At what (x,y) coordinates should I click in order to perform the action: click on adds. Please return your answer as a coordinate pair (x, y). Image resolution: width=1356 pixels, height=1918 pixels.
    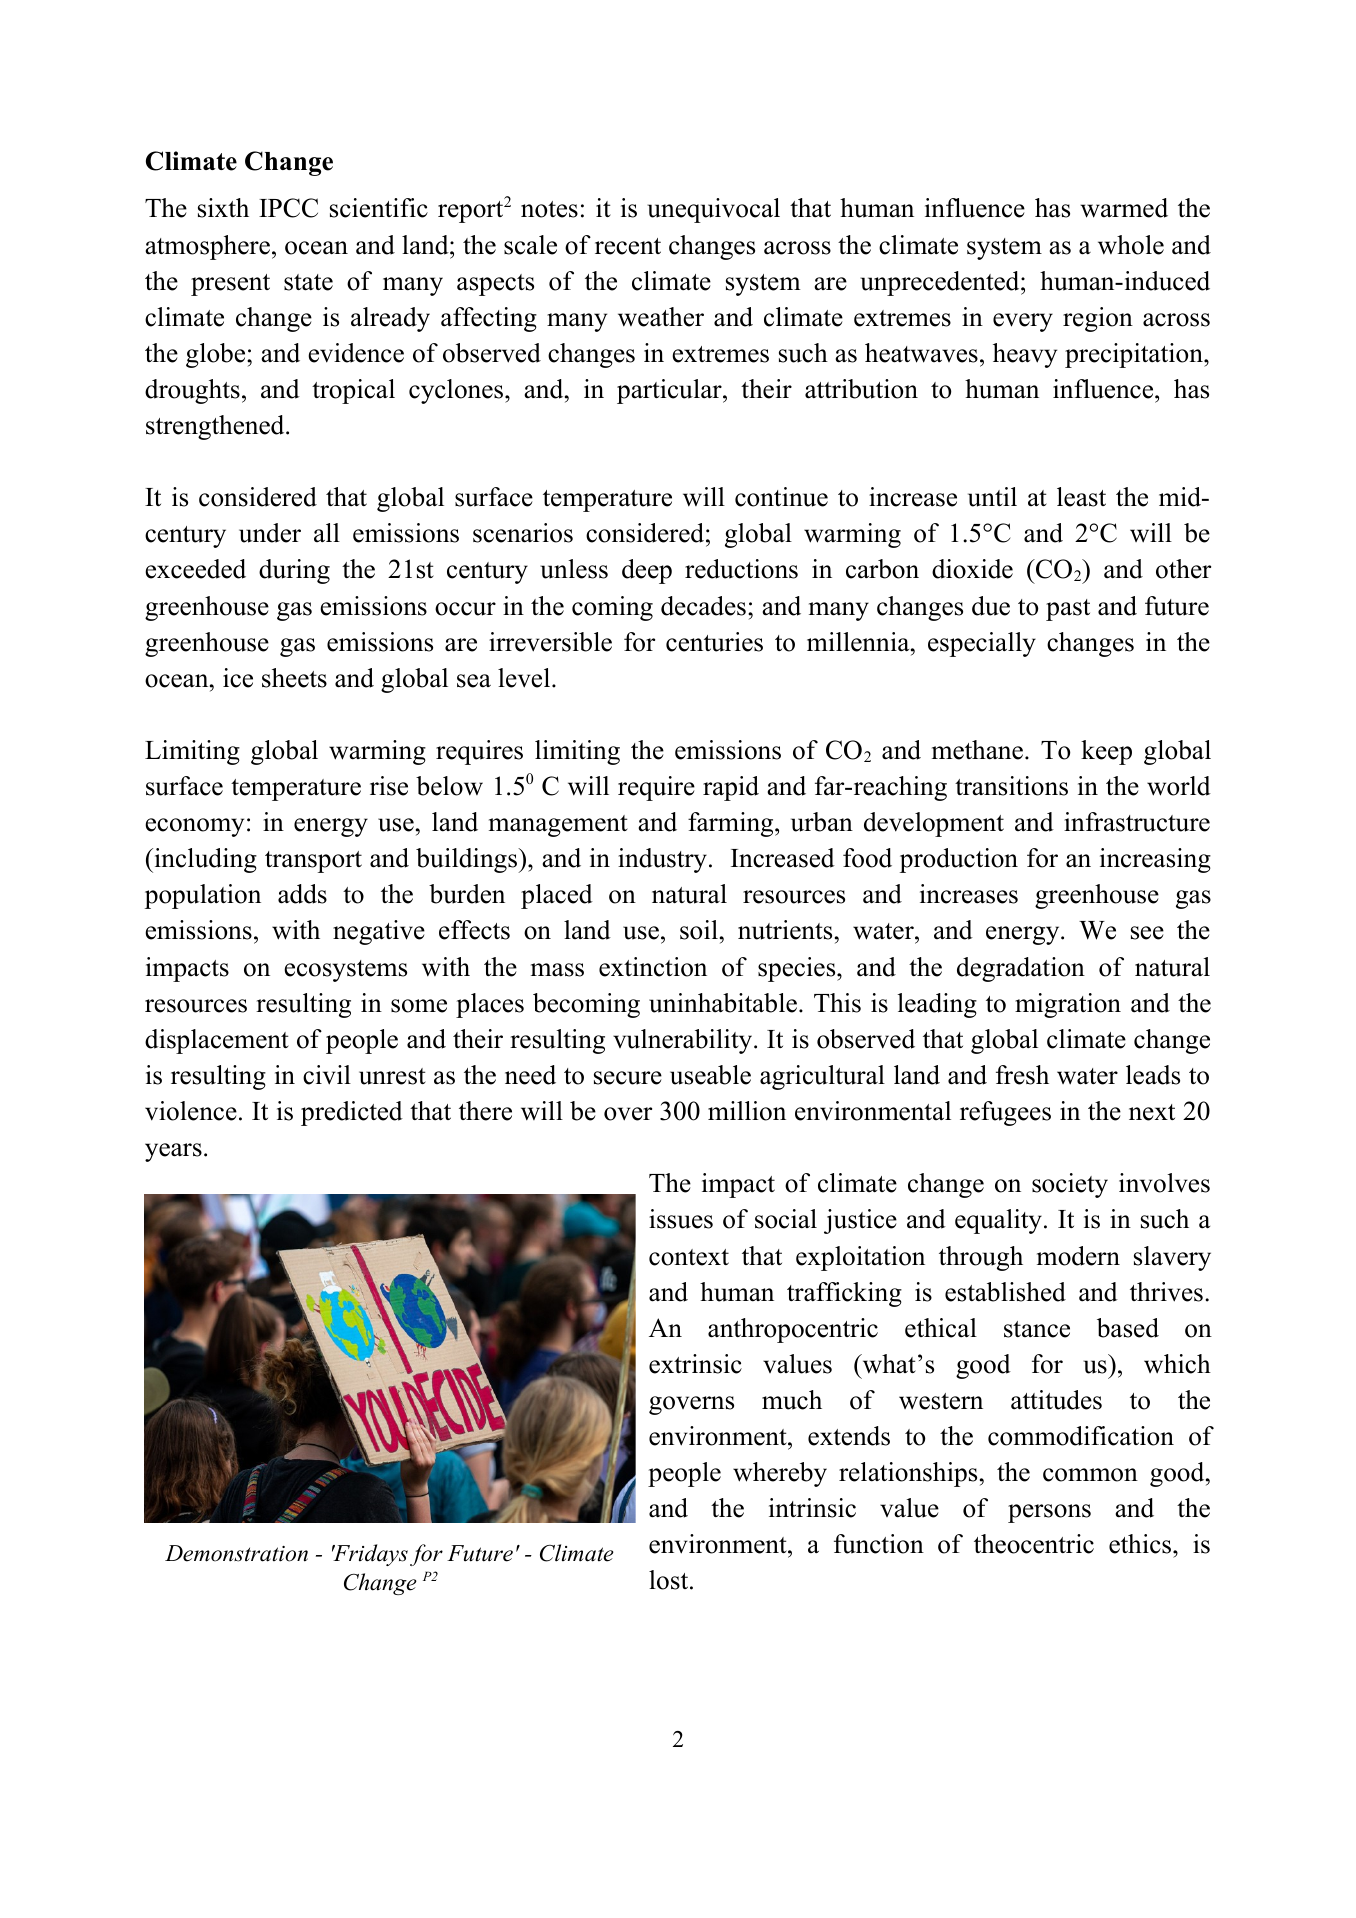
    Looking at the image, I should click on (302, 894).
